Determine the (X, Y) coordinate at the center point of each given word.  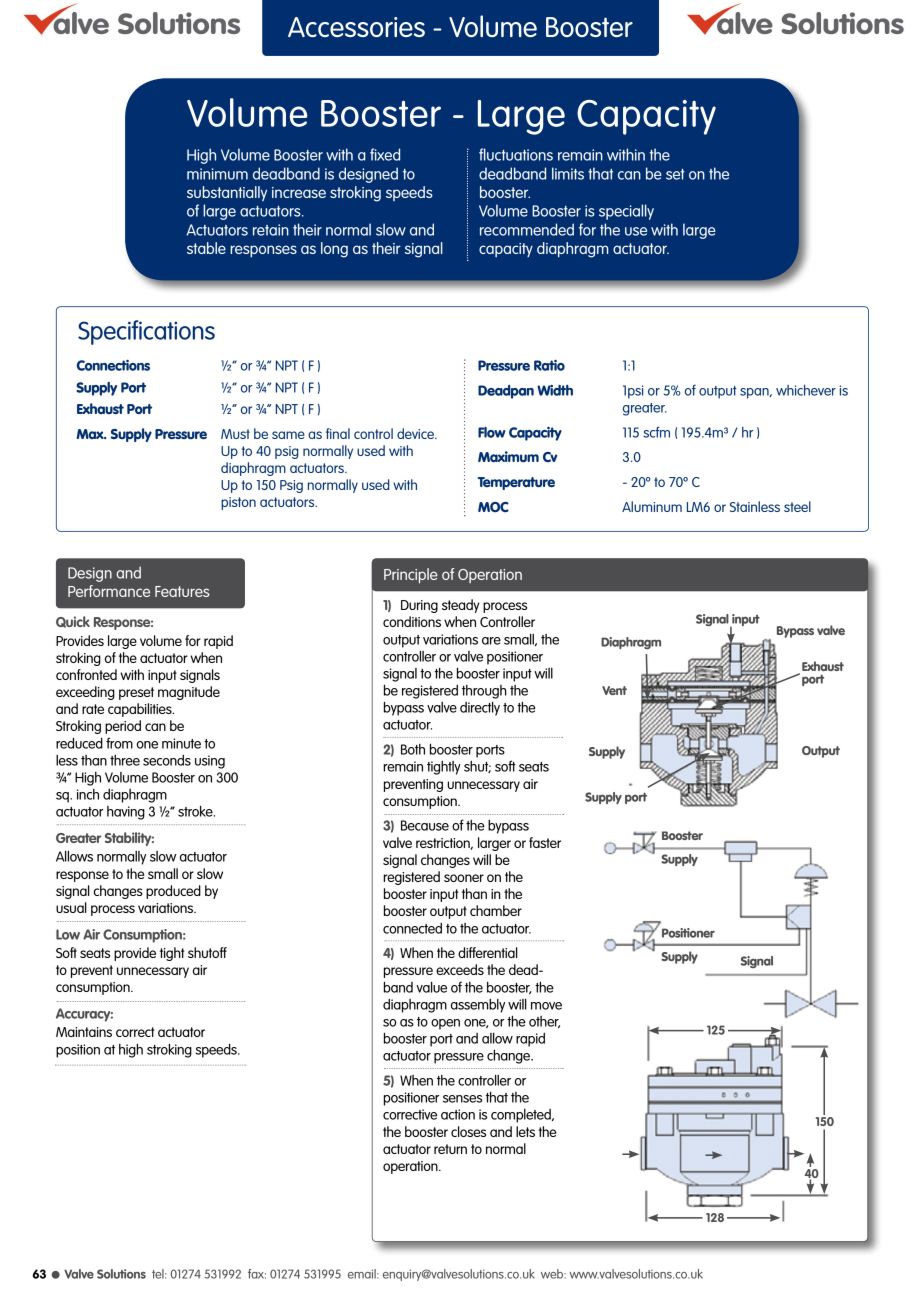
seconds (167, 760)
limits (568, 173)
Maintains (84, 1032)
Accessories (356, 27)
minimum (217, 174)
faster (545, 842)
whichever (806, 390)
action (458, 1114)
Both (413, 749)
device (416, 433)
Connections (113, 365)
